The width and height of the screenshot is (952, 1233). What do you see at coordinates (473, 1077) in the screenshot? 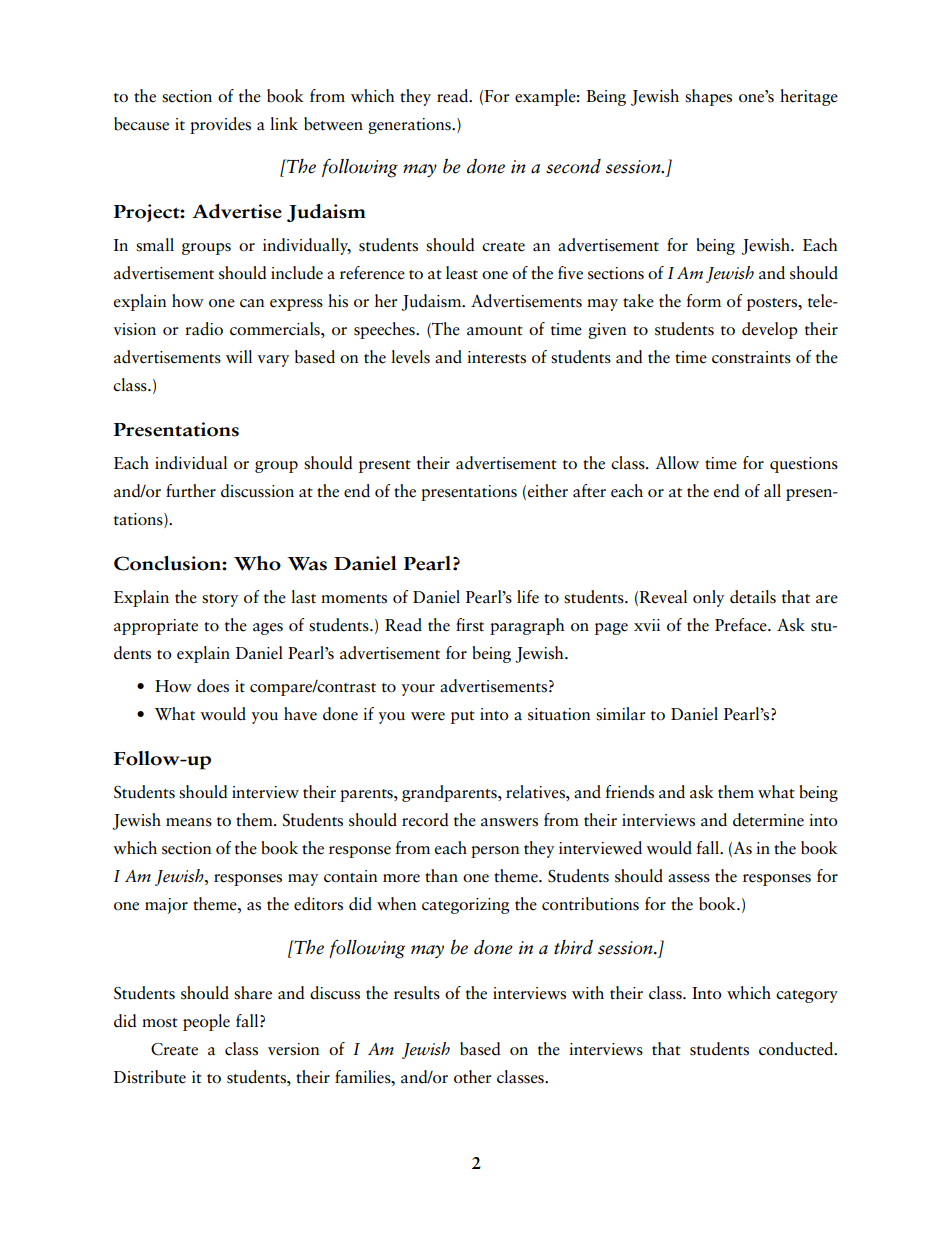
I see `other` at bounding box center [473, 1077].
